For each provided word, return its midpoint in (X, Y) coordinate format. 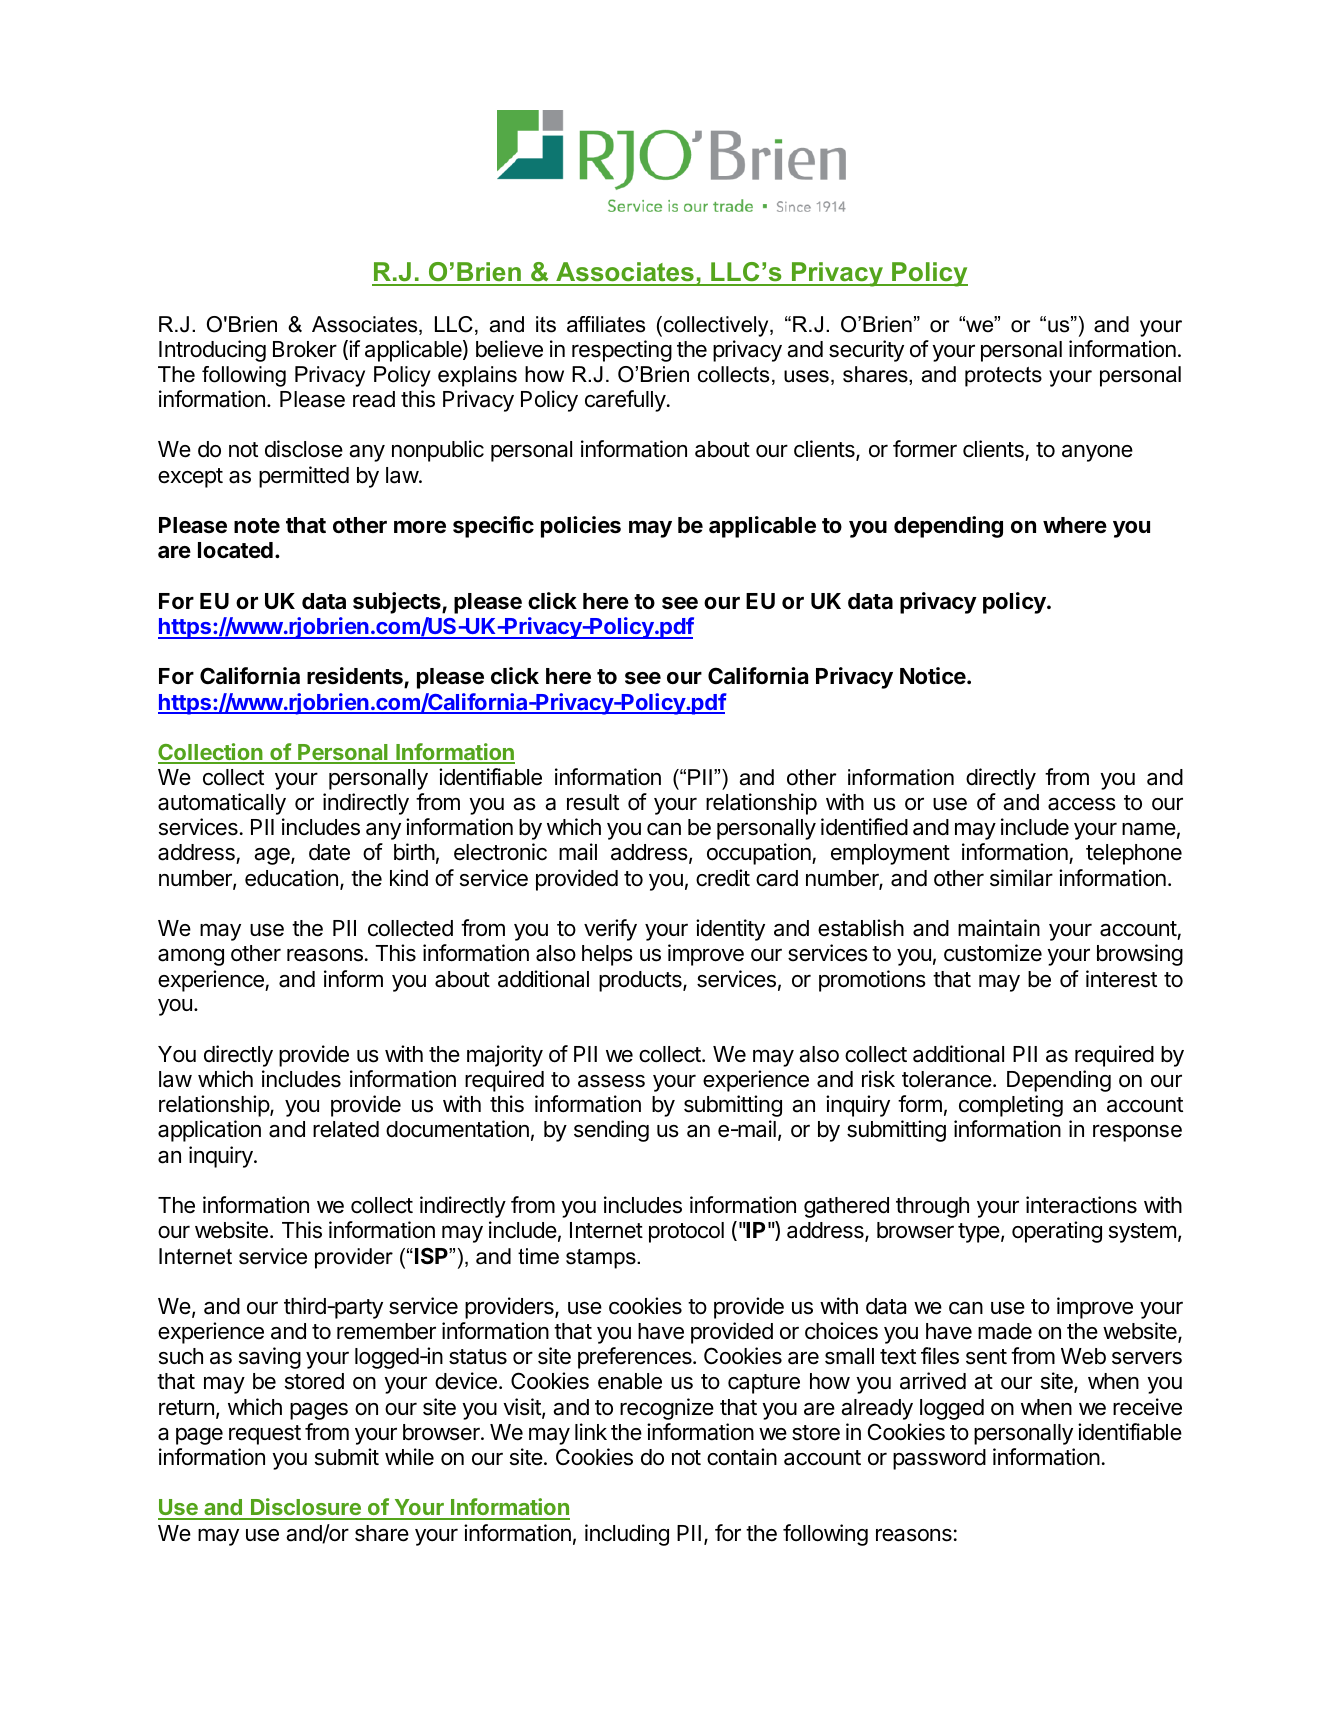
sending (611, 1131)
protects (1003, 377)
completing (1011, 1106)
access (1082, 804)
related (346, 1129)
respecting (622, 351)
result (593, 802)
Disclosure (306, 1508)
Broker (305, 349)
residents (356, 677)
